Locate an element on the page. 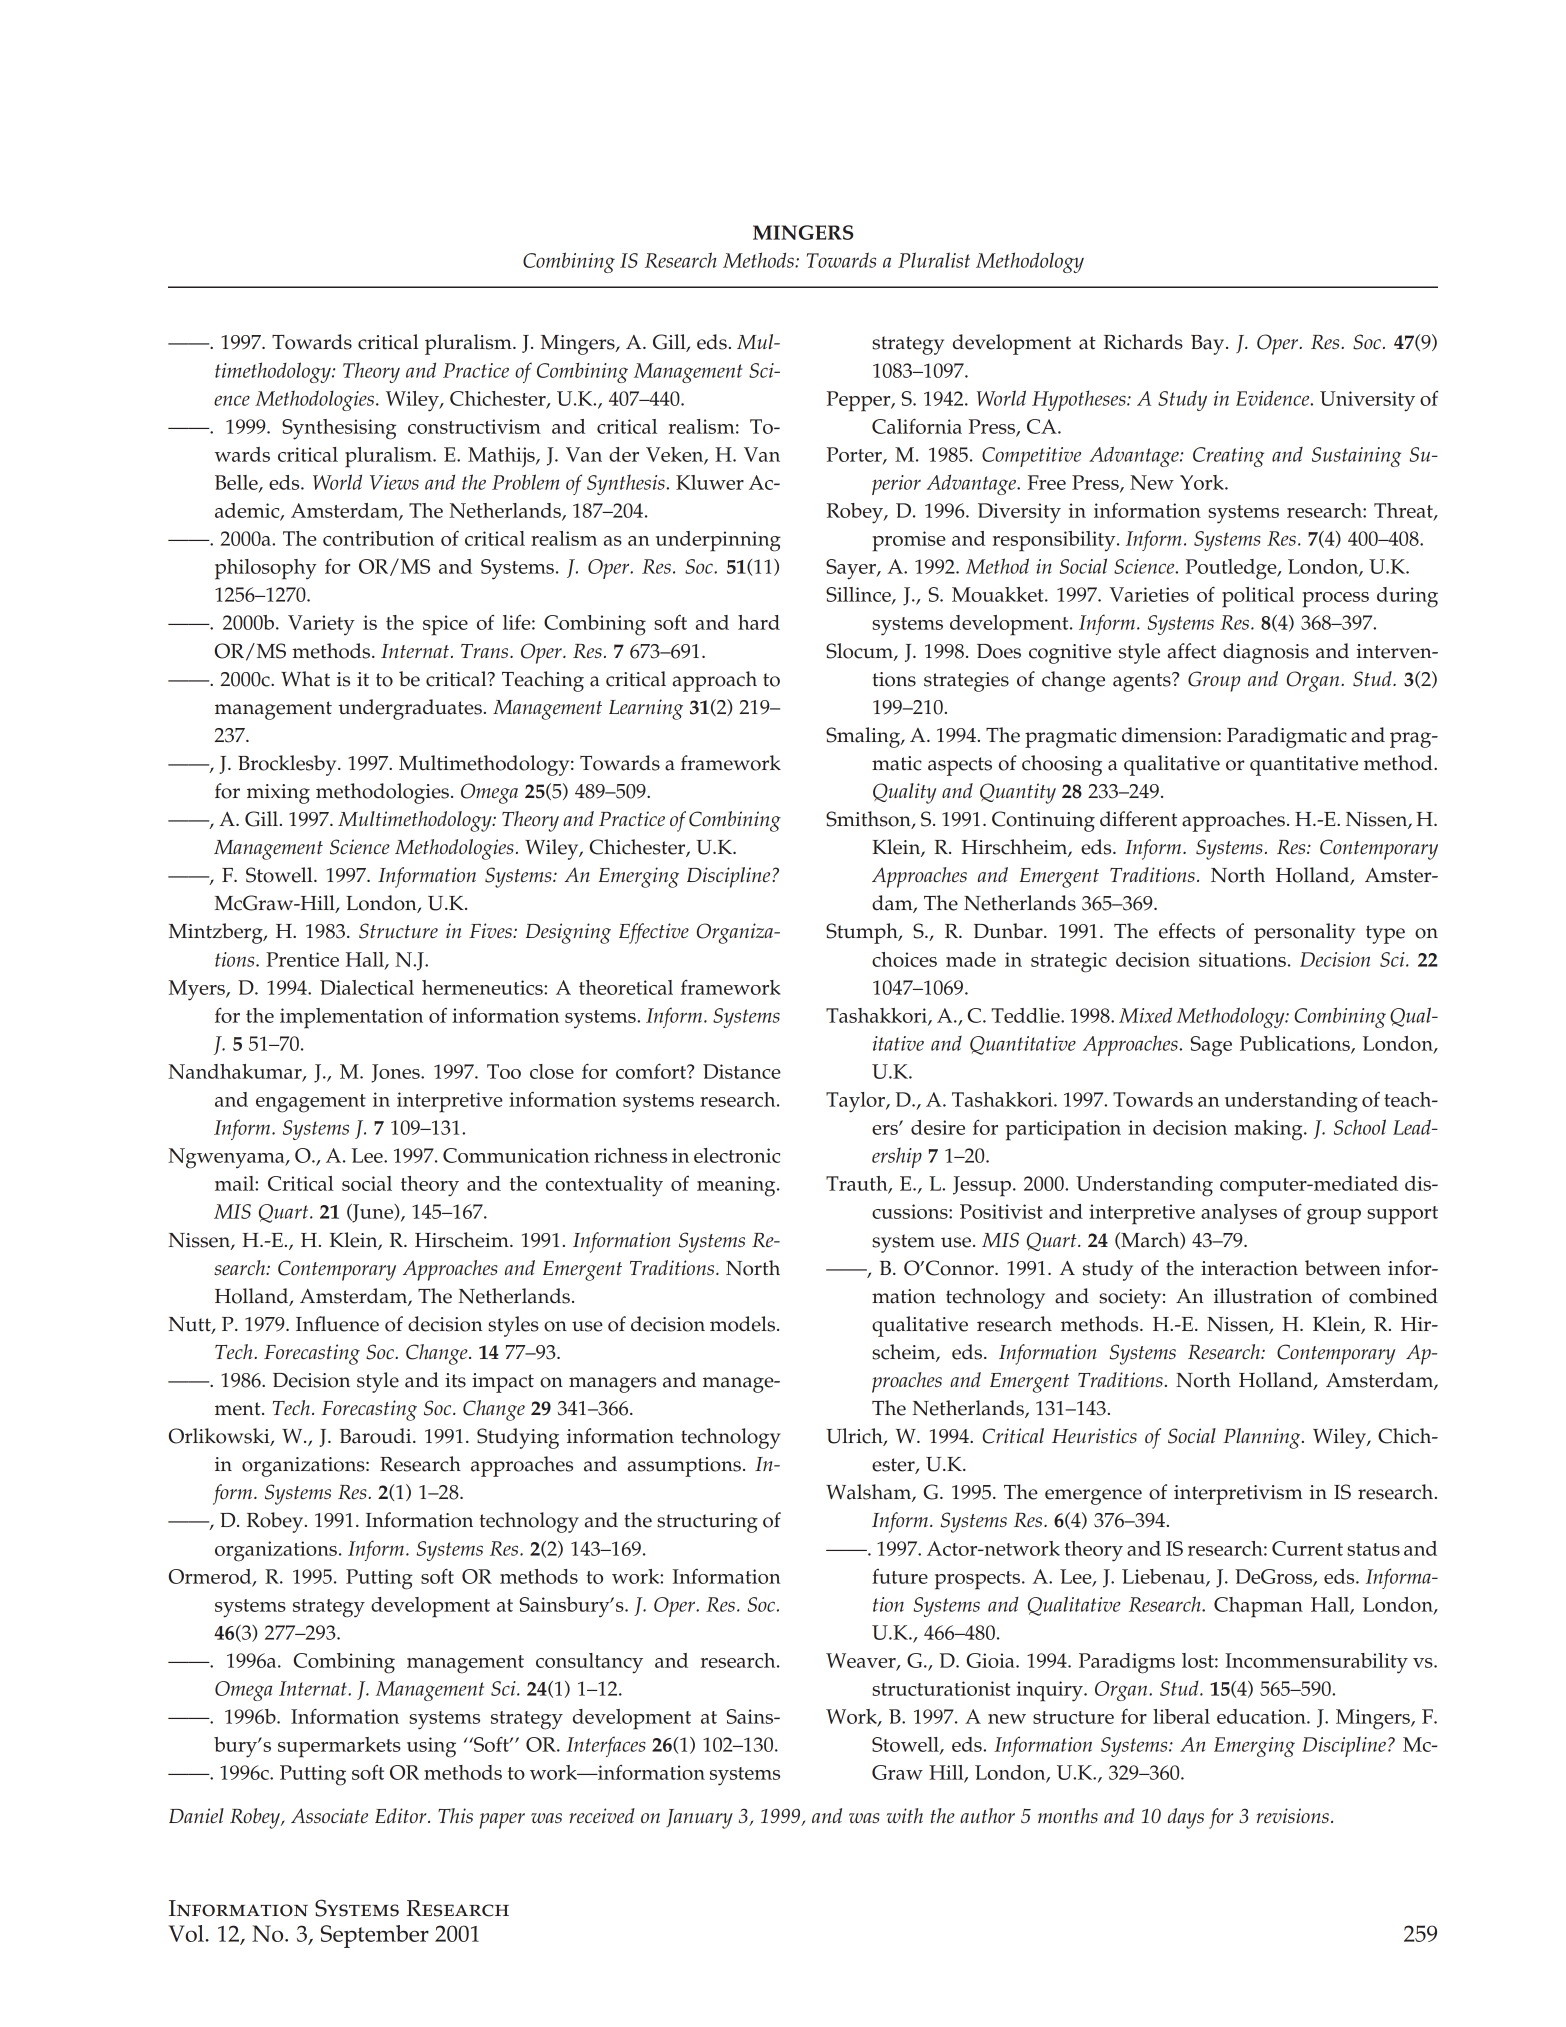 Image resolution: width=1566 pixels, height=2027 pixels. Bay is located at coordinates (1209, 345).
